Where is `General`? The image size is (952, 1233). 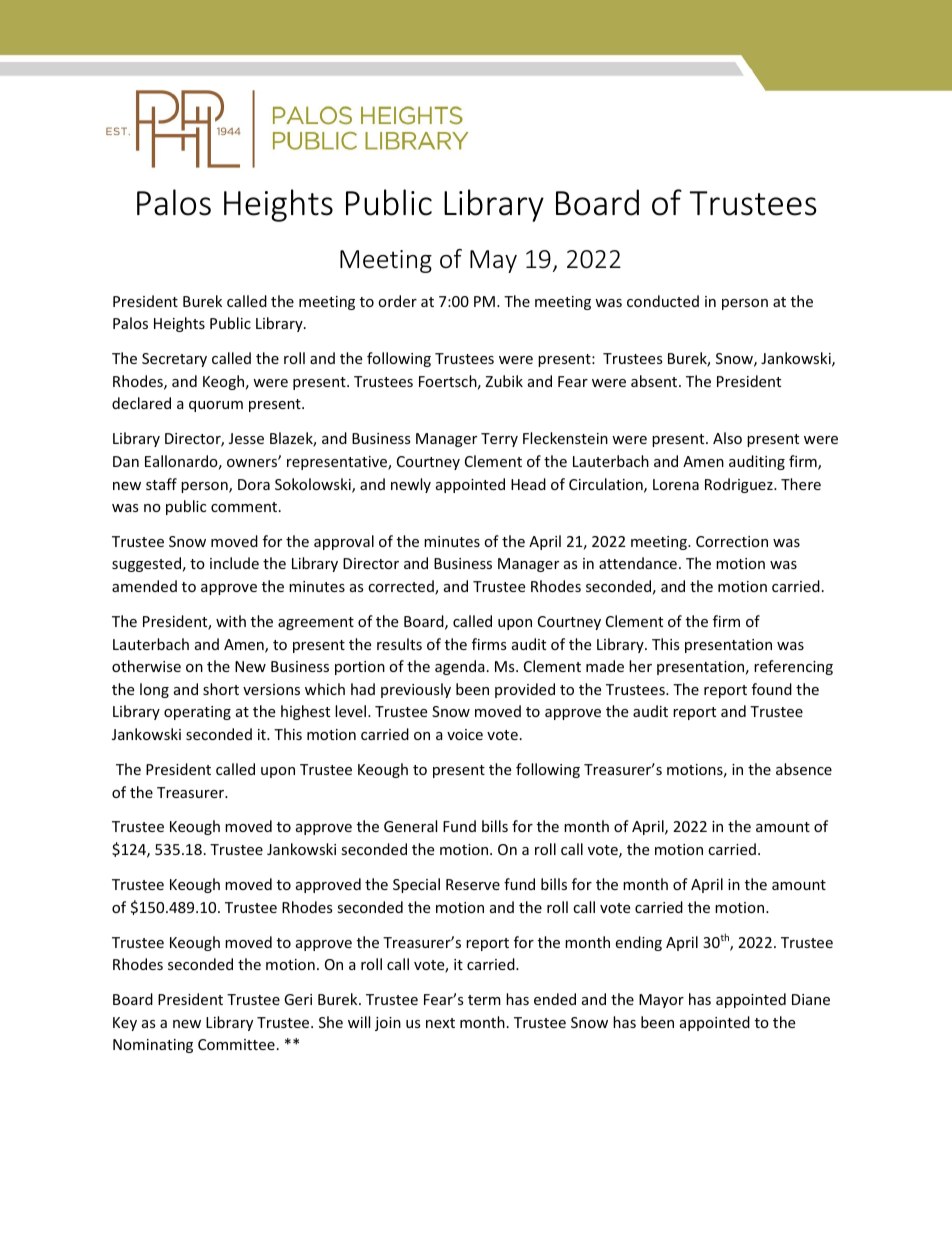
General is located at coordinates (410, 826).
